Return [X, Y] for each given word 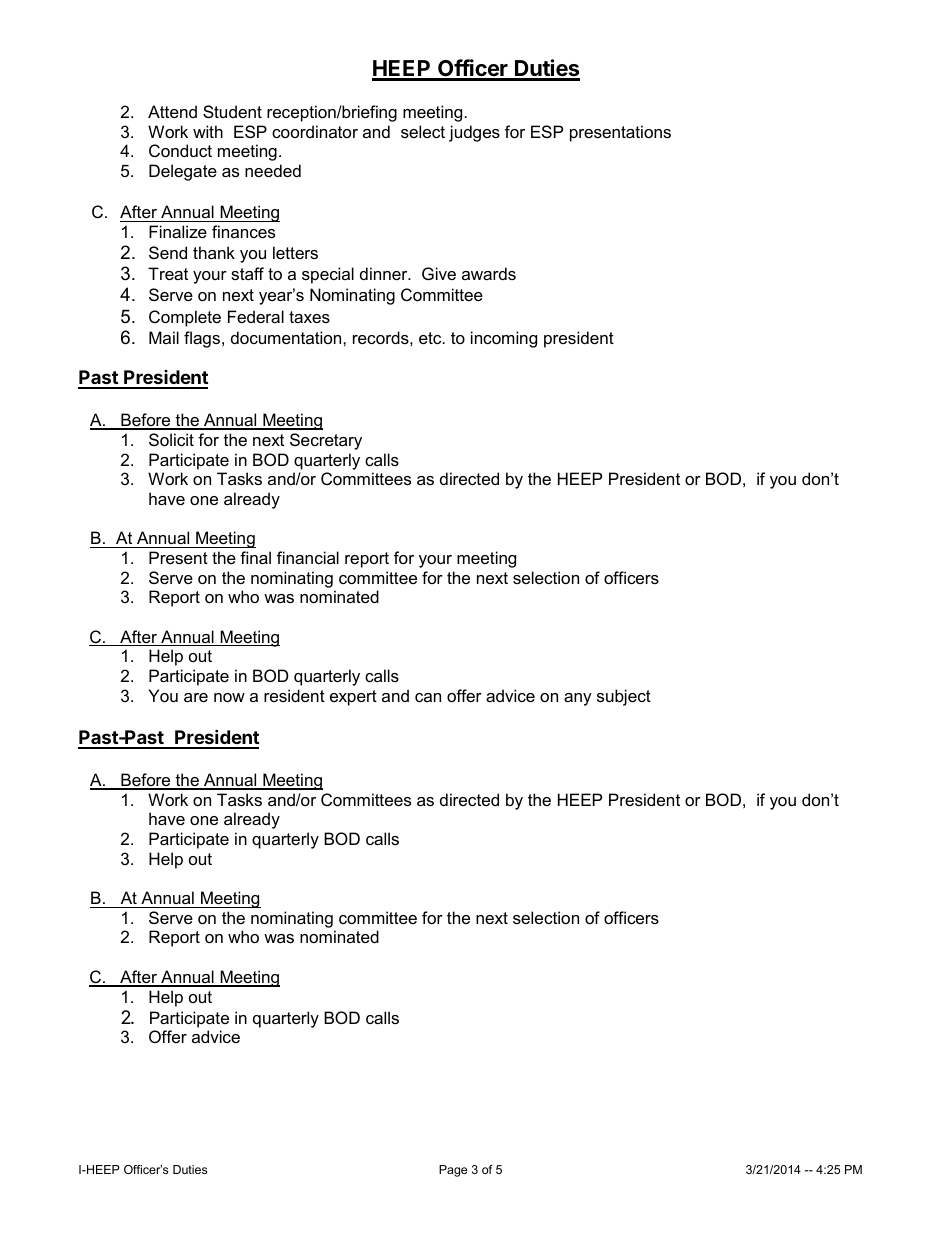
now [229, 697]
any [578, 699]
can [428, 697]
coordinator [315, 131]
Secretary [326, 441]
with [208, 131]
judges [474, 133]
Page [453, 1171]
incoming [504, 339]
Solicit [171, 439]
